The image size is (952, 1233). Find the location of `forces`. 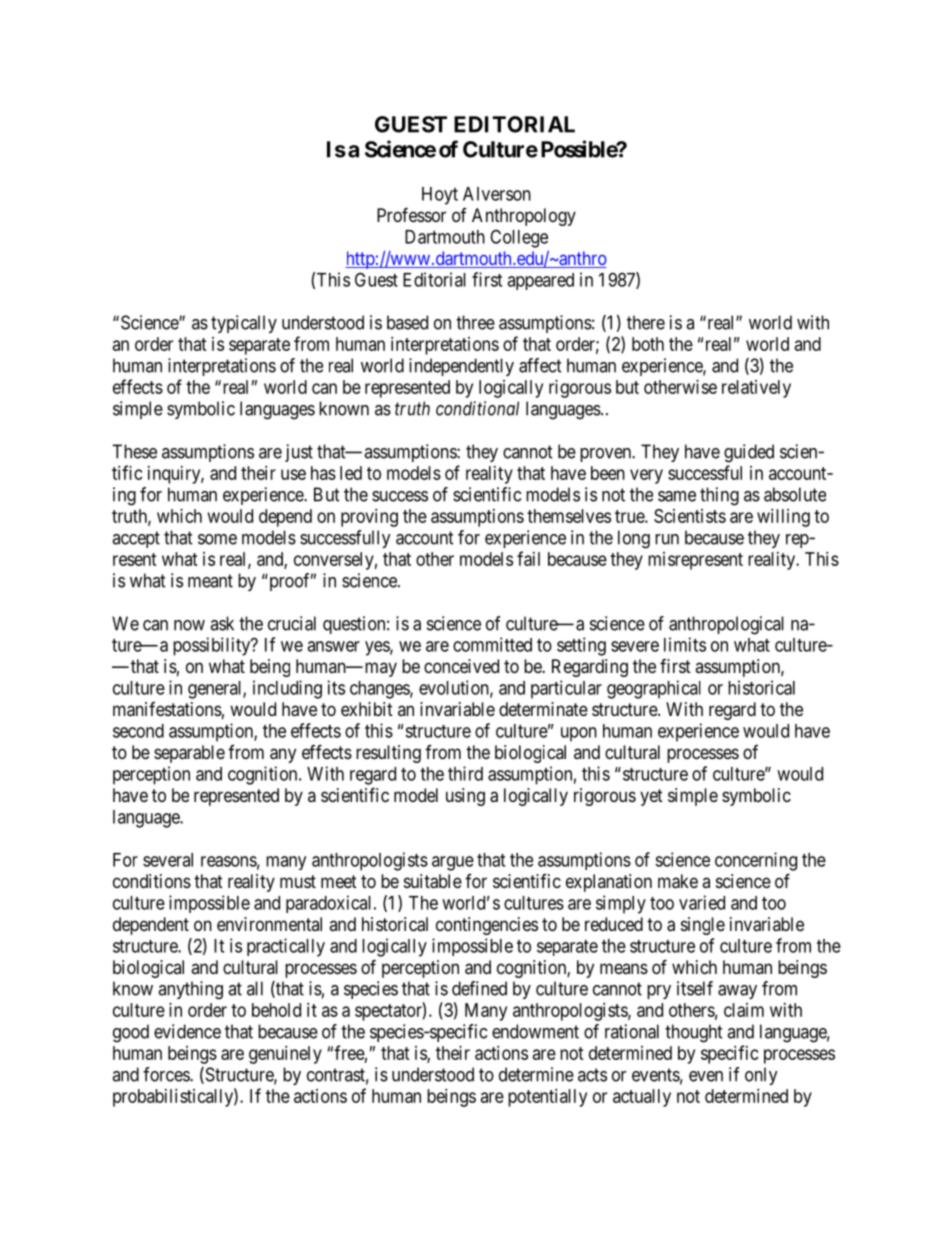

forces is located at coordinates (167, 1074).
